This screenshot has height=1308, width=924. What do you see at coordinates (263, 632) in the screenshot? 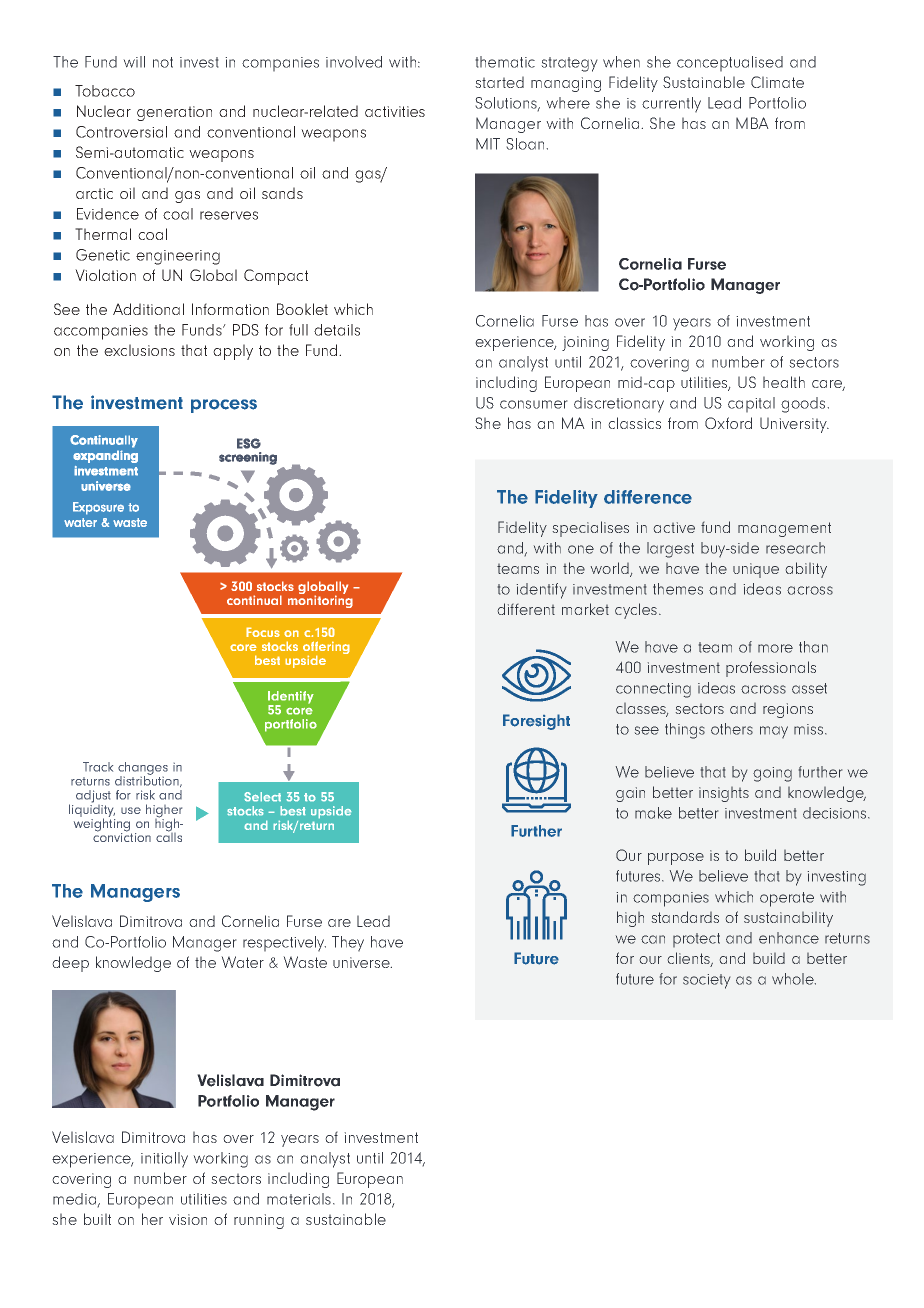
I see `Focus` at bounding box center [263, 632].
